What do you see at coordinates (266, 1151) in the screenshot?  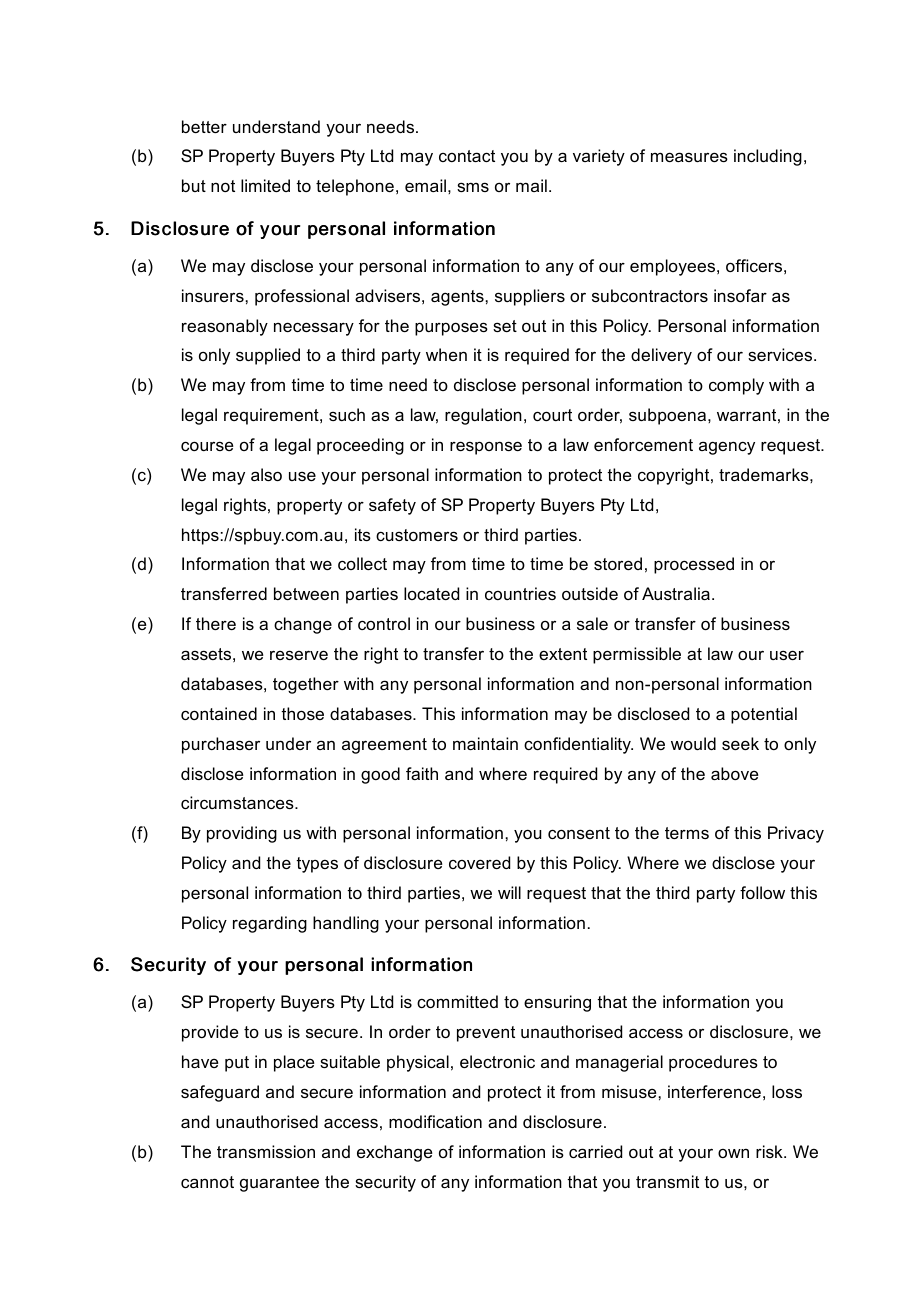 I see `transmission` at bounding box center [266, 1151].
